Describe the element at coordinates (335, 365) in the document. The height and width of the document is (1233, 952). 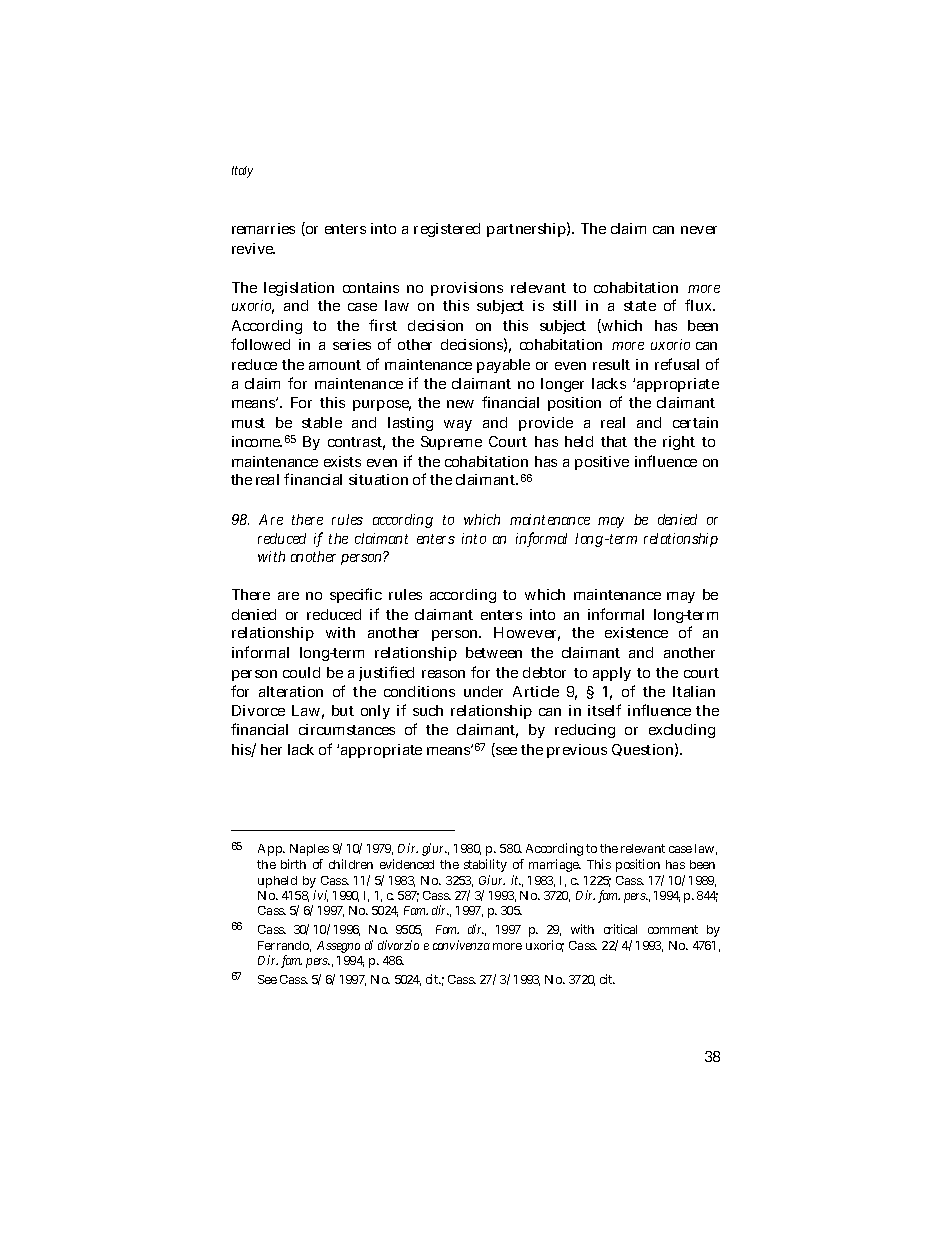
I see `amount` at that location.
